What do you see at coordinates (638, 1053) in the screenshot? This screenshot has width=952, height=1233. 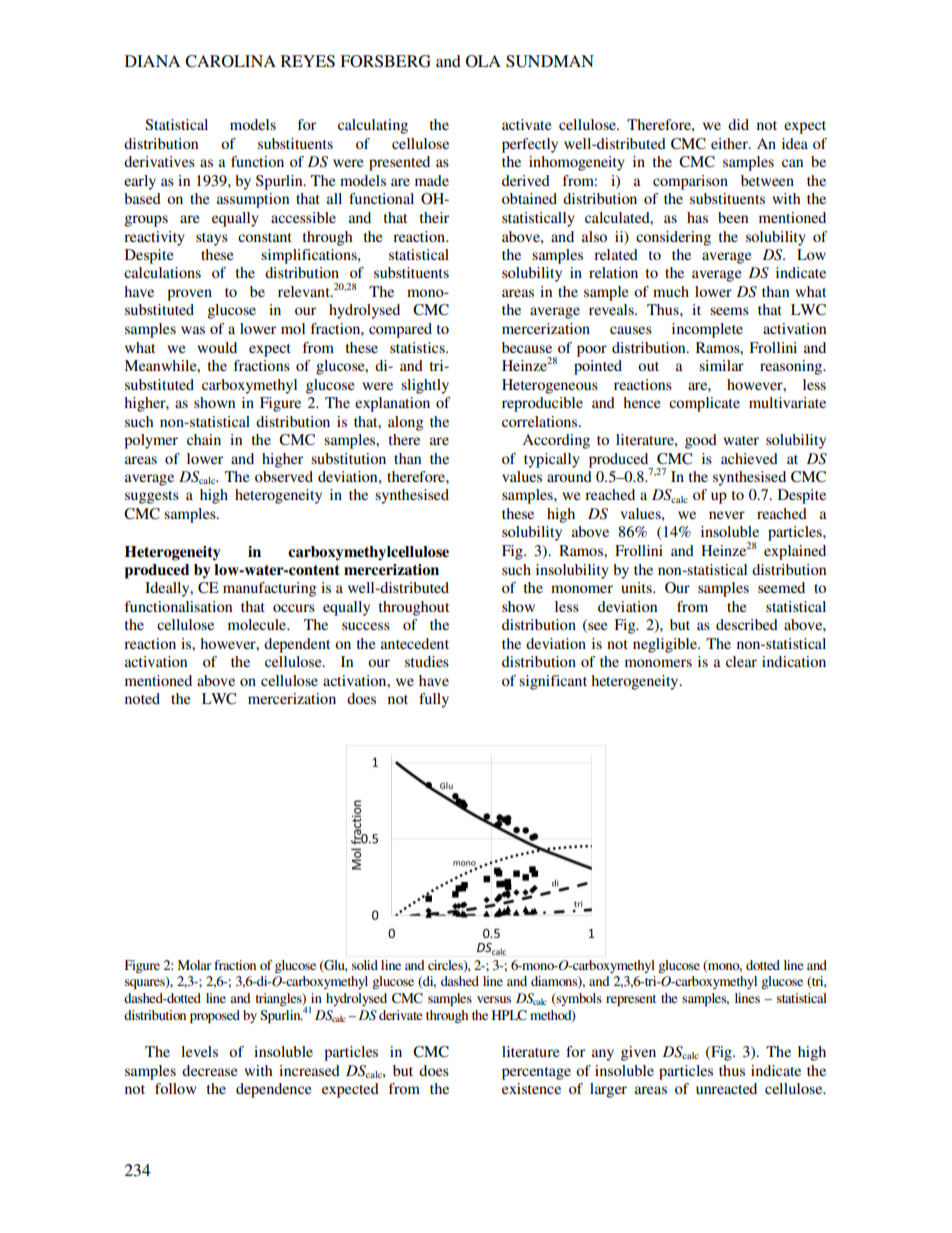 I see `given` at bounding box center [638, 1053].
